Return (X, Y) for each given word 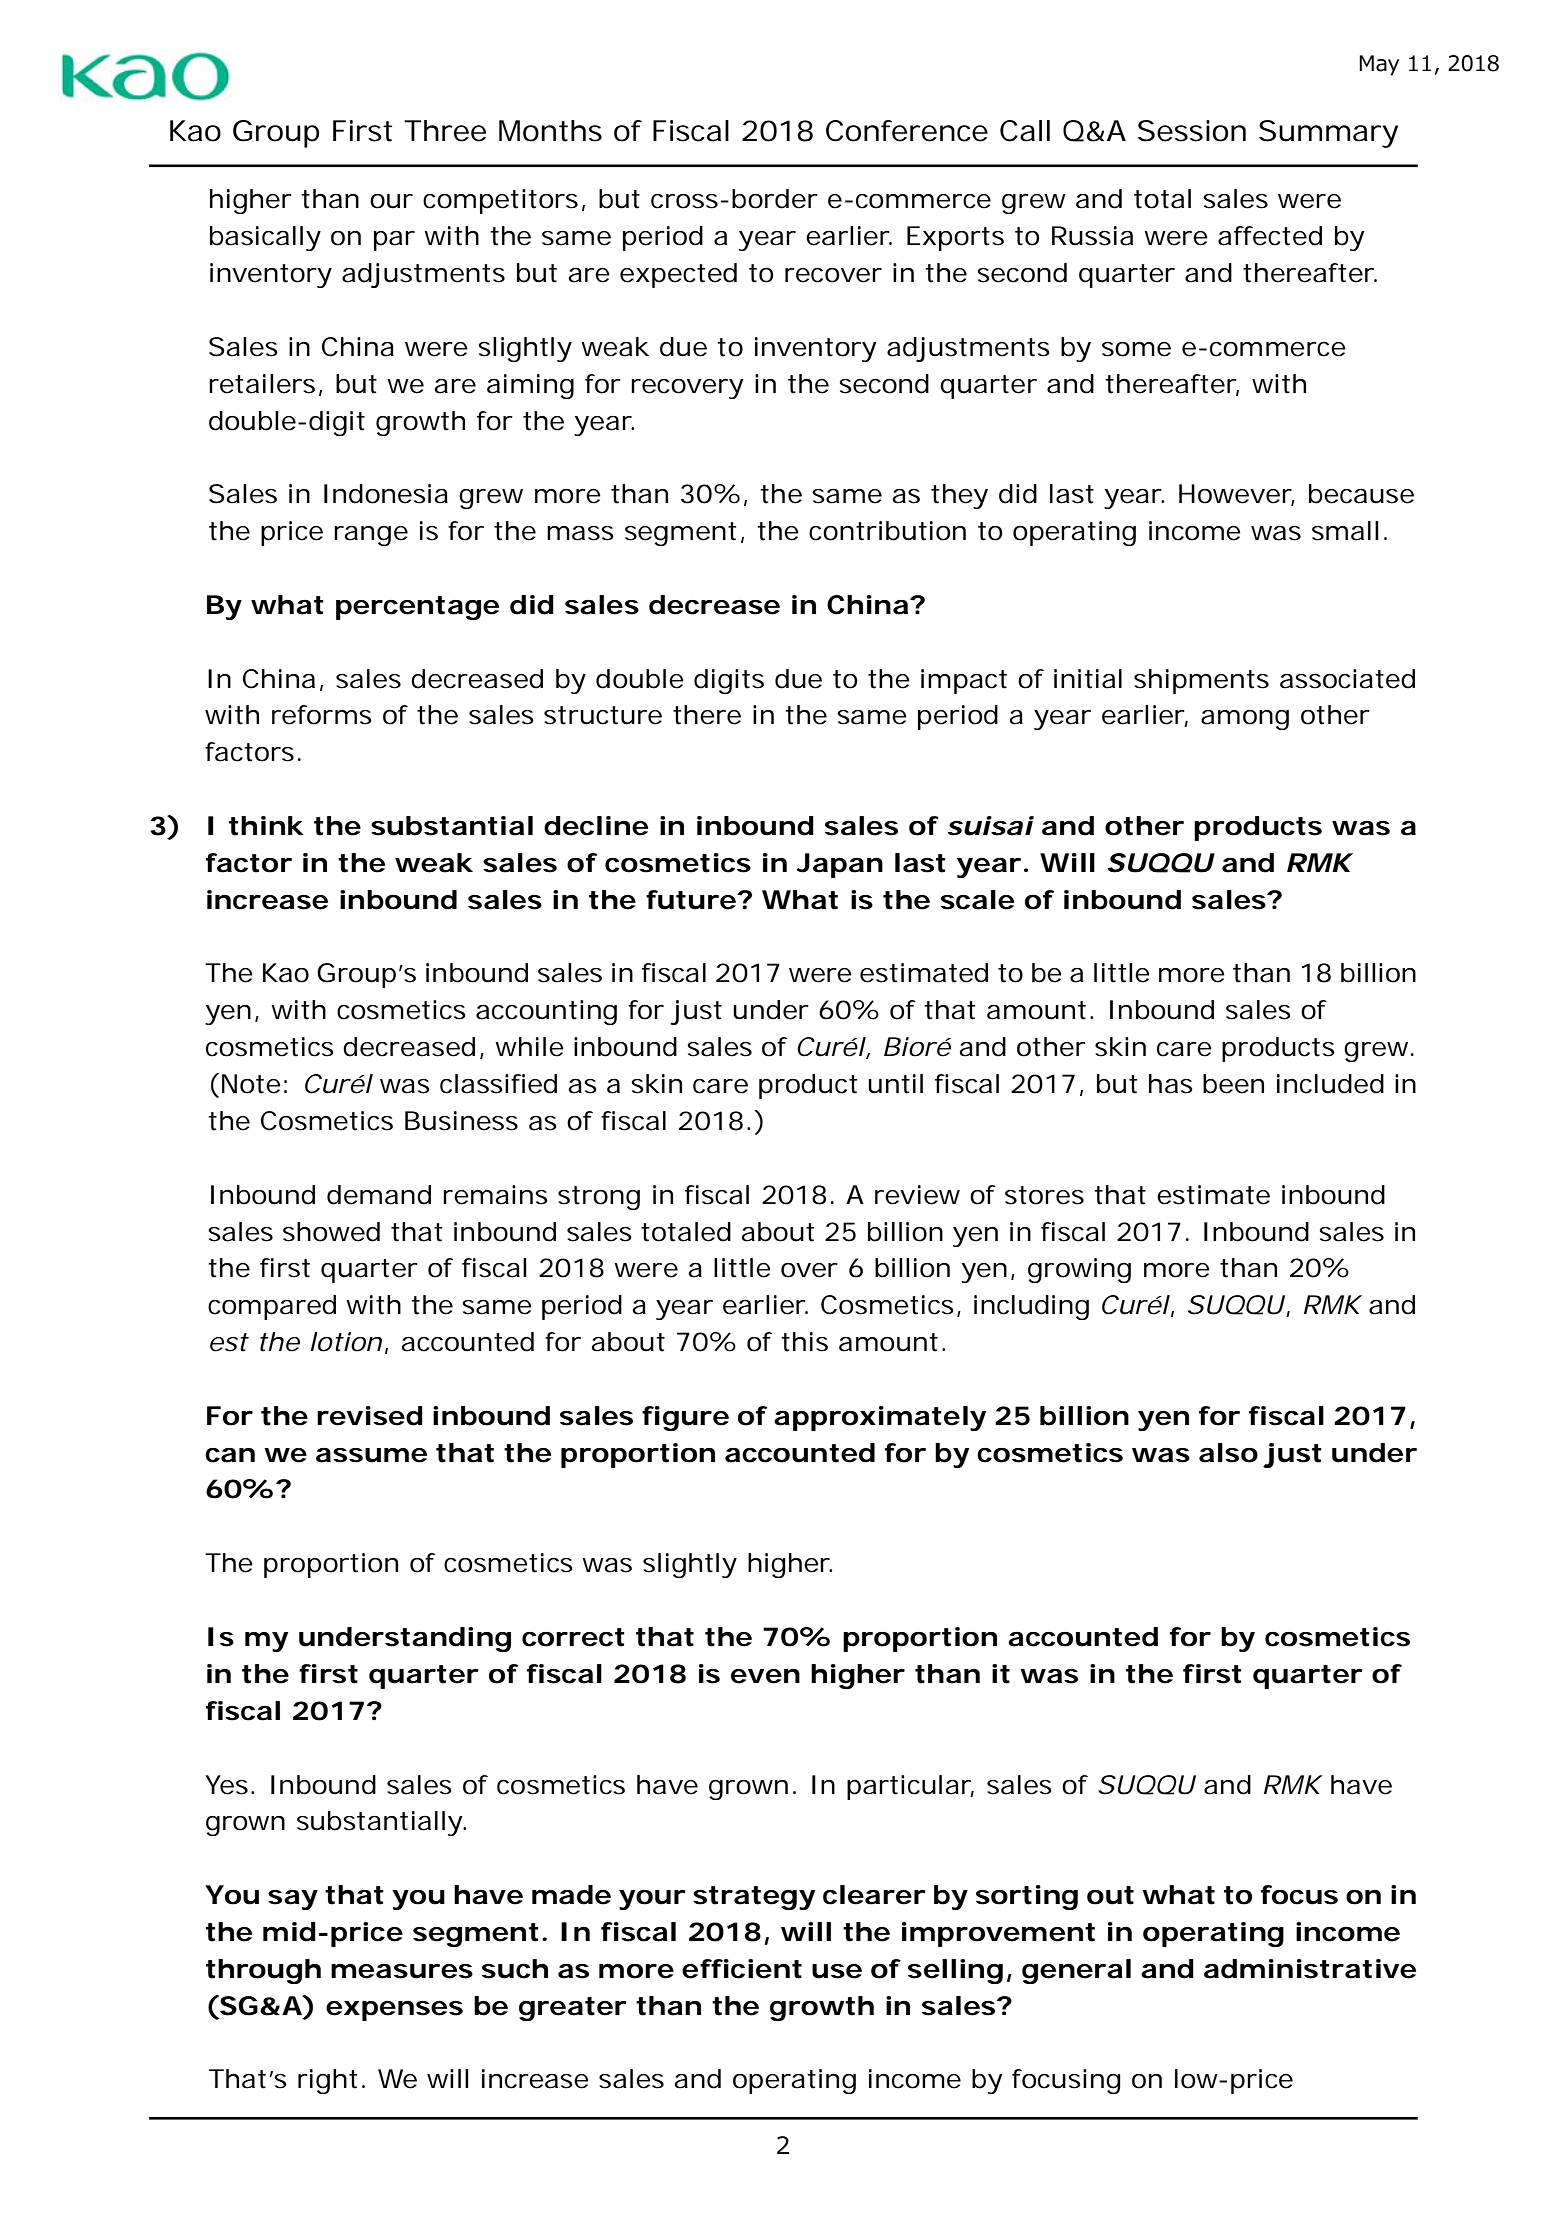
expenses (394, 2011)
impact (964, 681)
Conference (907, 131)
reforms (322, 715)
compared (272, 1307)
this (804, 1342)
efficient (742, 1969)
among (1245, 720)
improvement (998, 1934)
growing (1079, 1270)
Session (1192, 131)
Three (445, 131)
